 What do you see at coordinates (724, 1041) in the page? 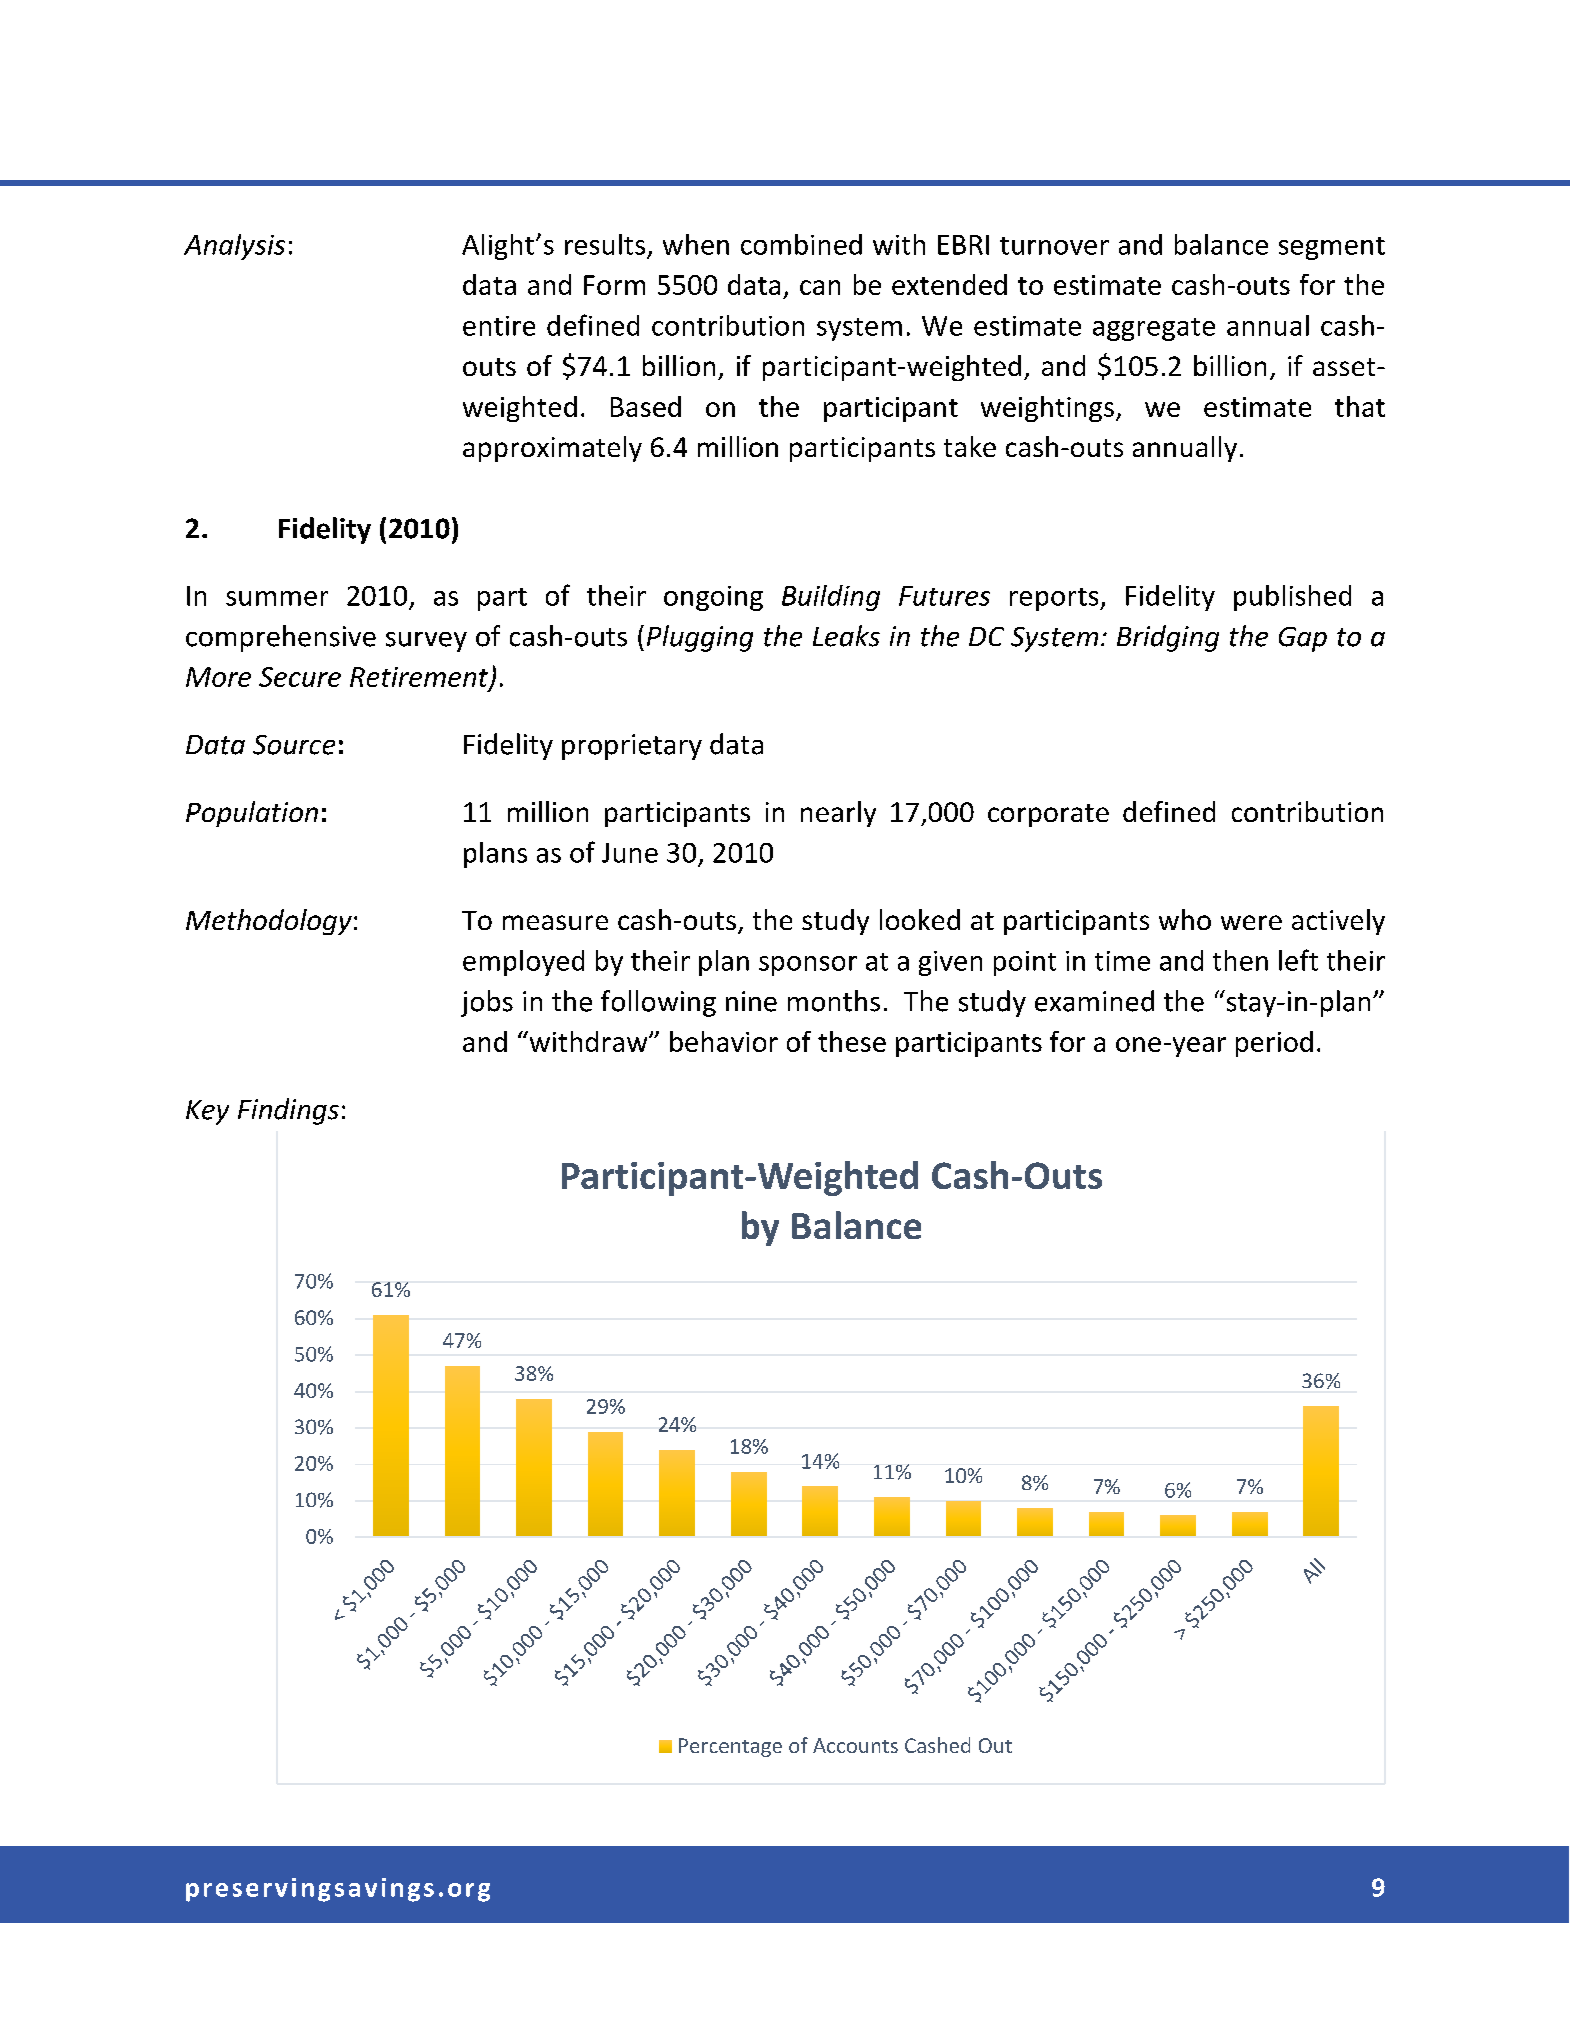
I see `behavior` at bounding box center [724, 1041].
